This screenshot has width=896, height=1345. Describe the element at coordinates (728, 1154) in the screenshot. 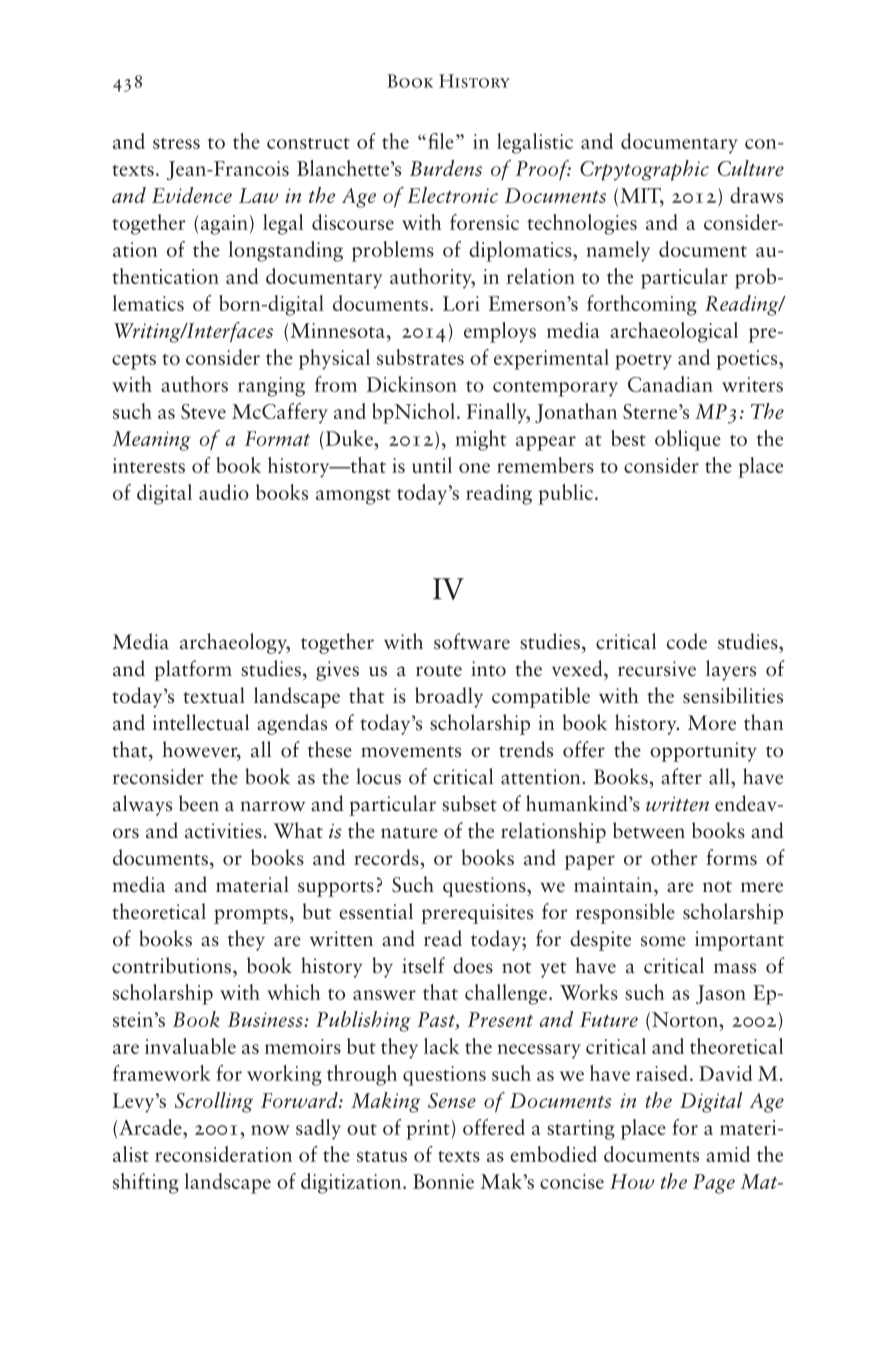

I see `amid` at that location.
